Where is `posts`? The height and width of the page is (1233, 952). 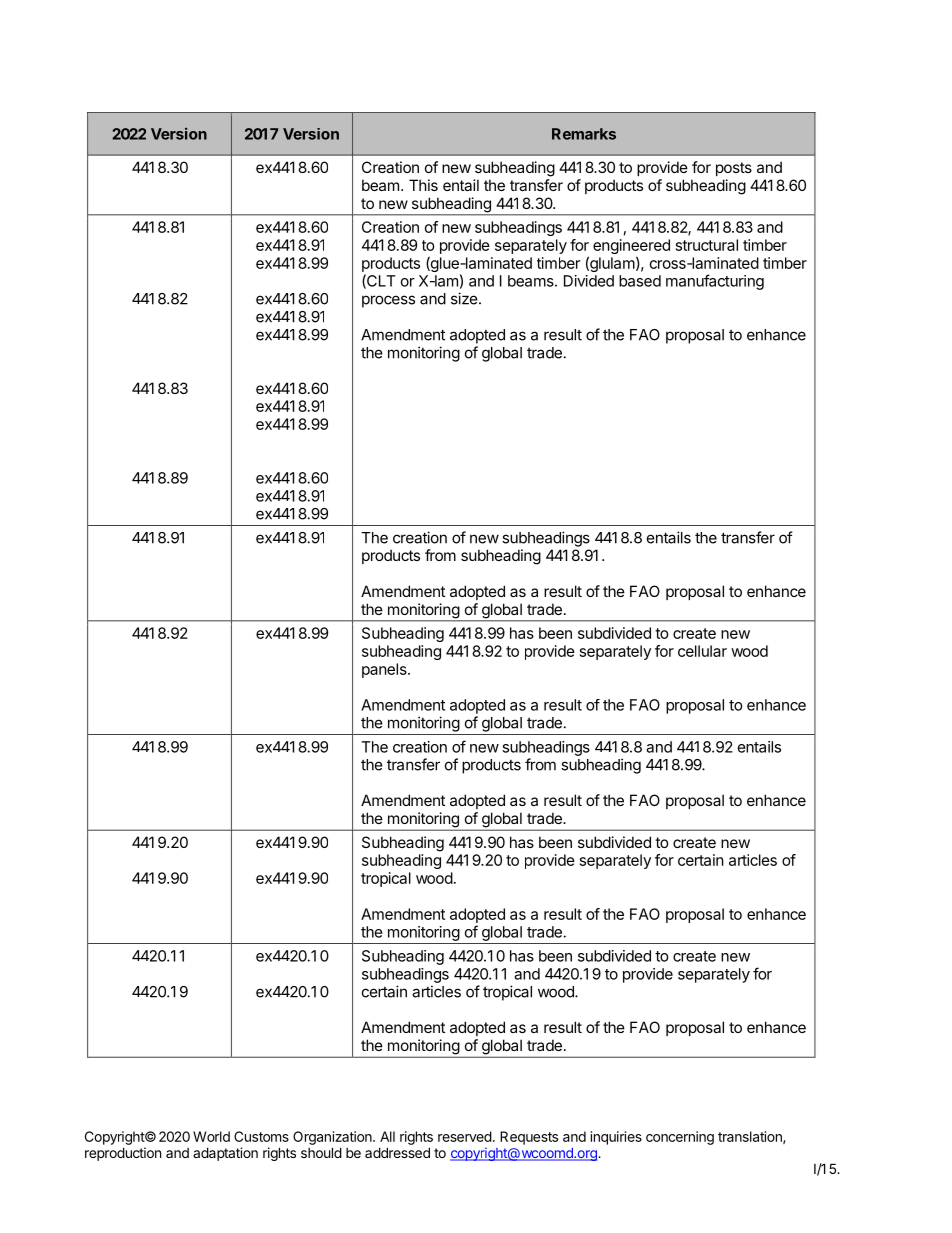
posts is located at coordinates (734, 169).
